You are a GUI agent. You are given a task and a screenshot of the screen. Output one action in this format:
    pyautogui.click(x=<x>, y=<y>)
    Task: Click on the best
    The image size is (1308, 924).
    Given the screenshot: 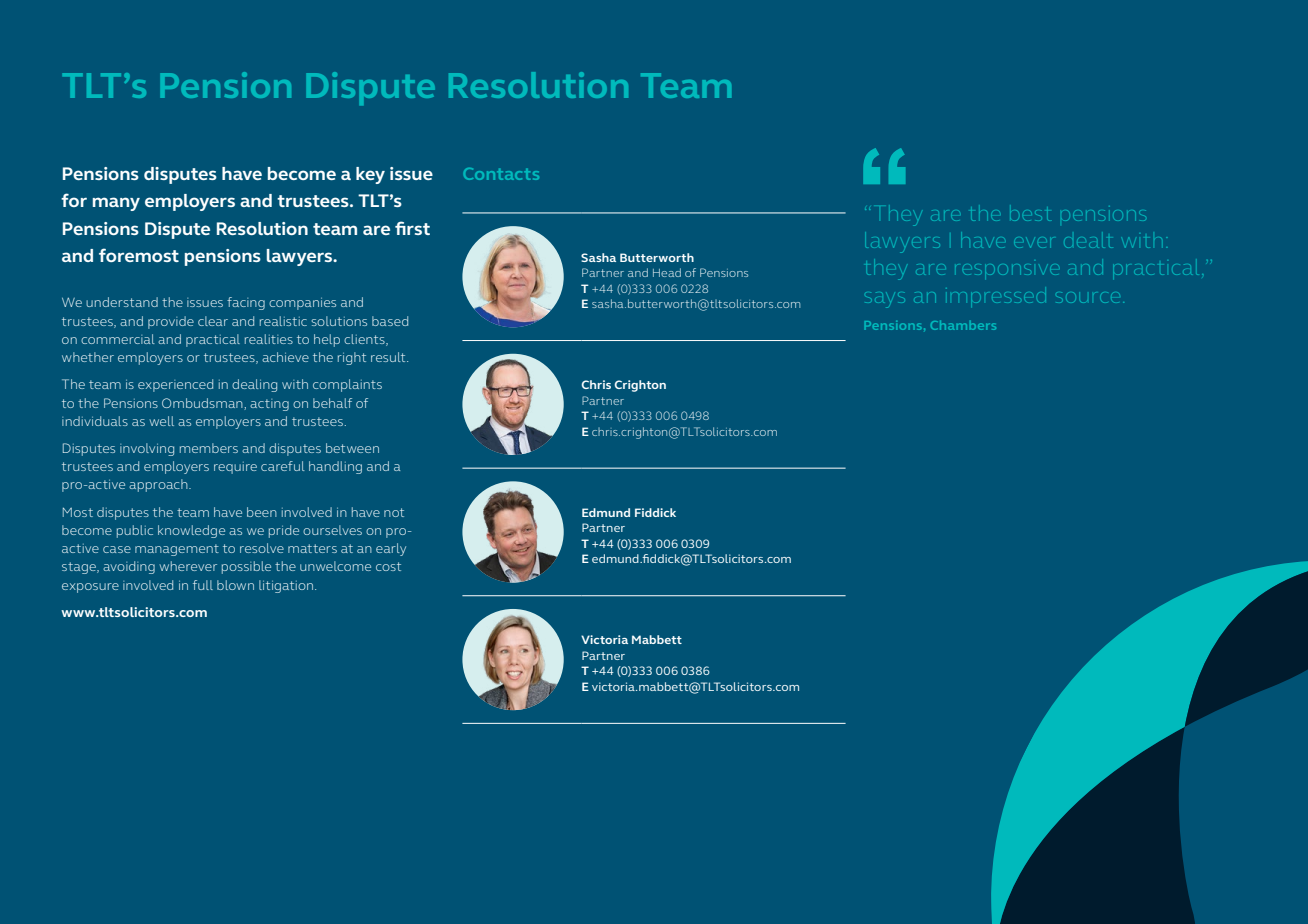 What is the action you would take?
    pyautogui.click(x=1029, y=215)
